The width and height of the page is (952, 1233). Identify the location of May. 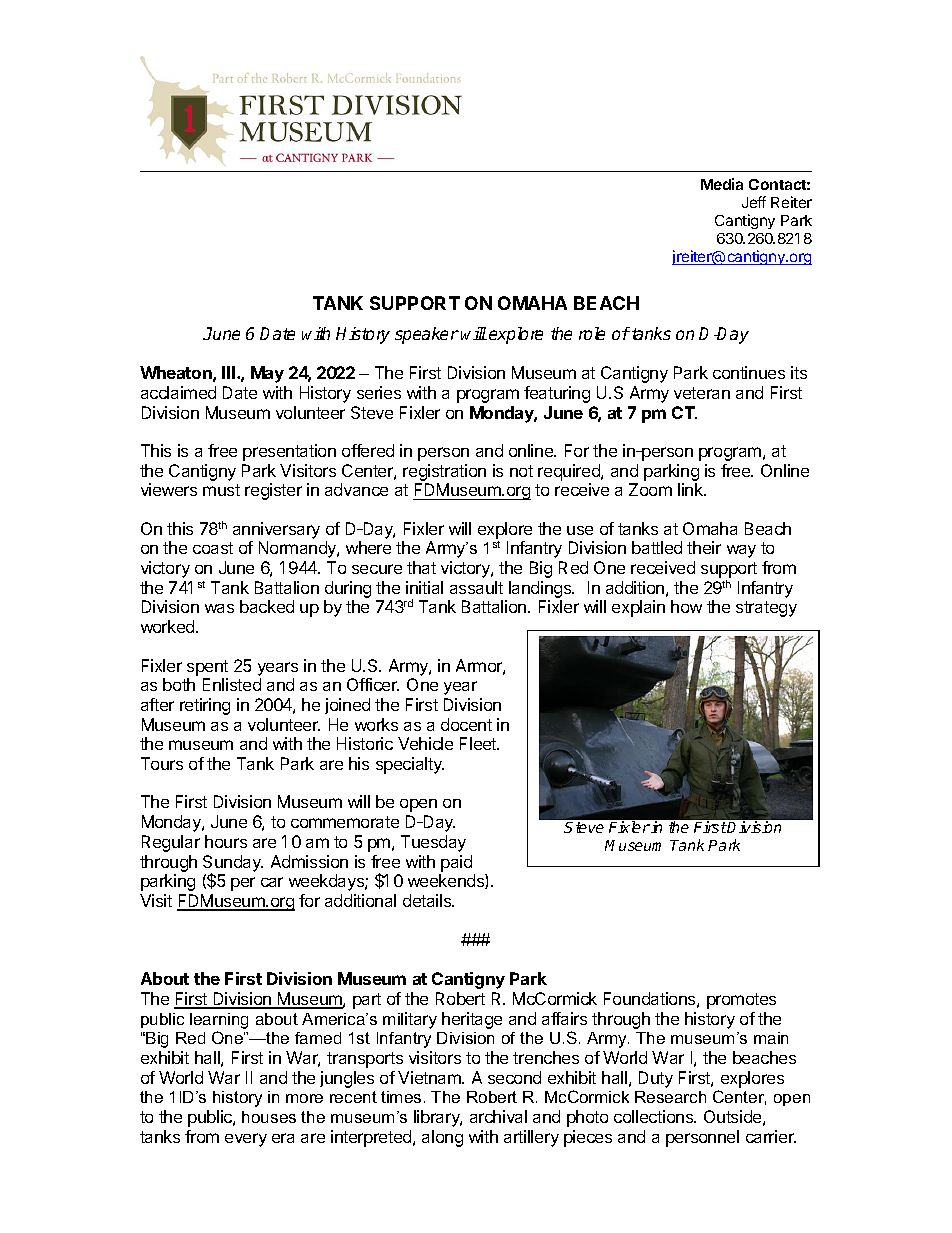
(267, 374).
